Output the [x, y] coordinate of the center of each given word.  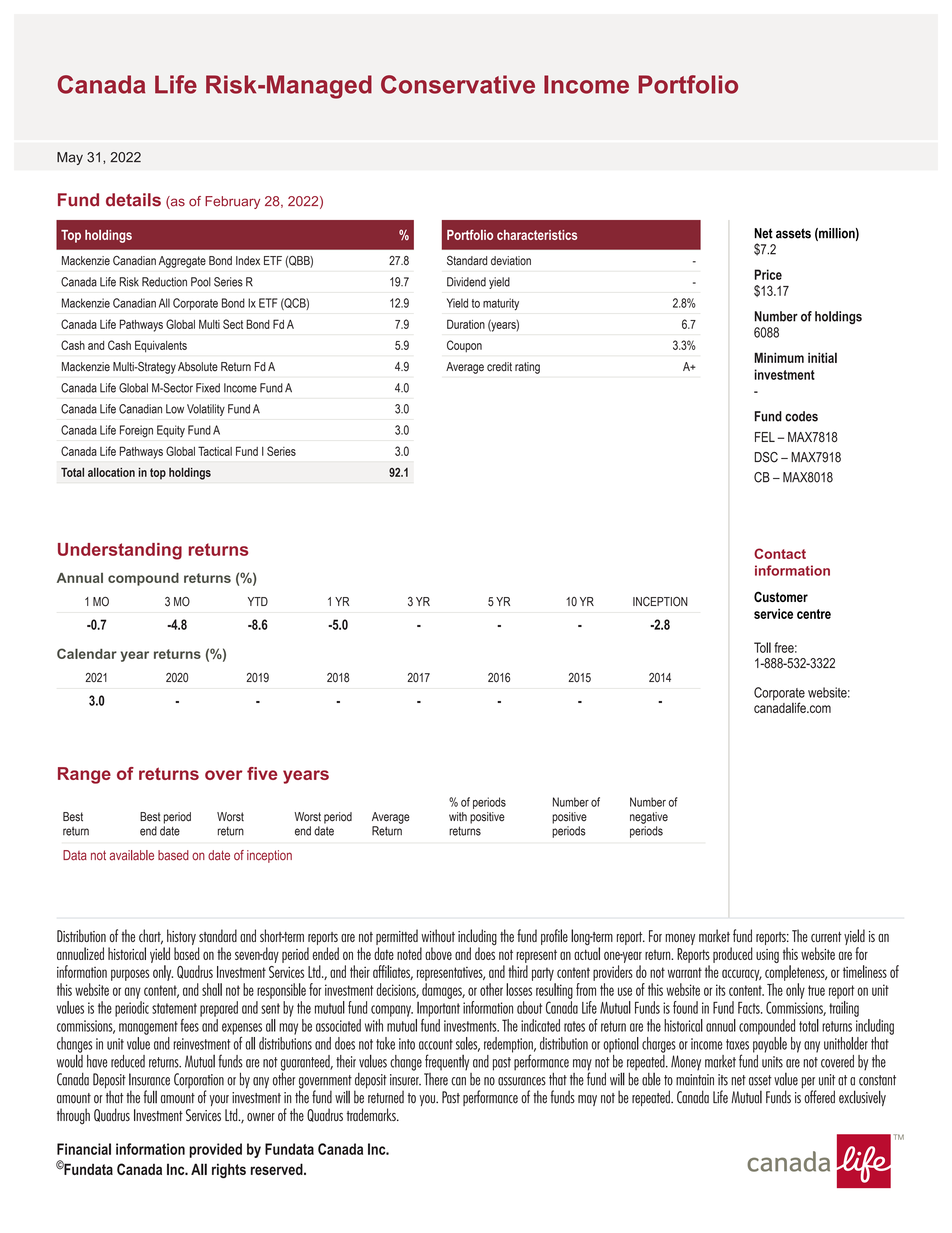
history [181, 937]
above [438, 953]
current [826, 937]
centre [814, 614]
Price [768, 274]
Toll [762, 647]
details [133, 200]
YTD [258, 601]
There [436, 1078]
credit [499, 367]
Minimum [779, 357]
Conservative [458, 84]
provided [215, 1150]
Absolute [198, 367]
